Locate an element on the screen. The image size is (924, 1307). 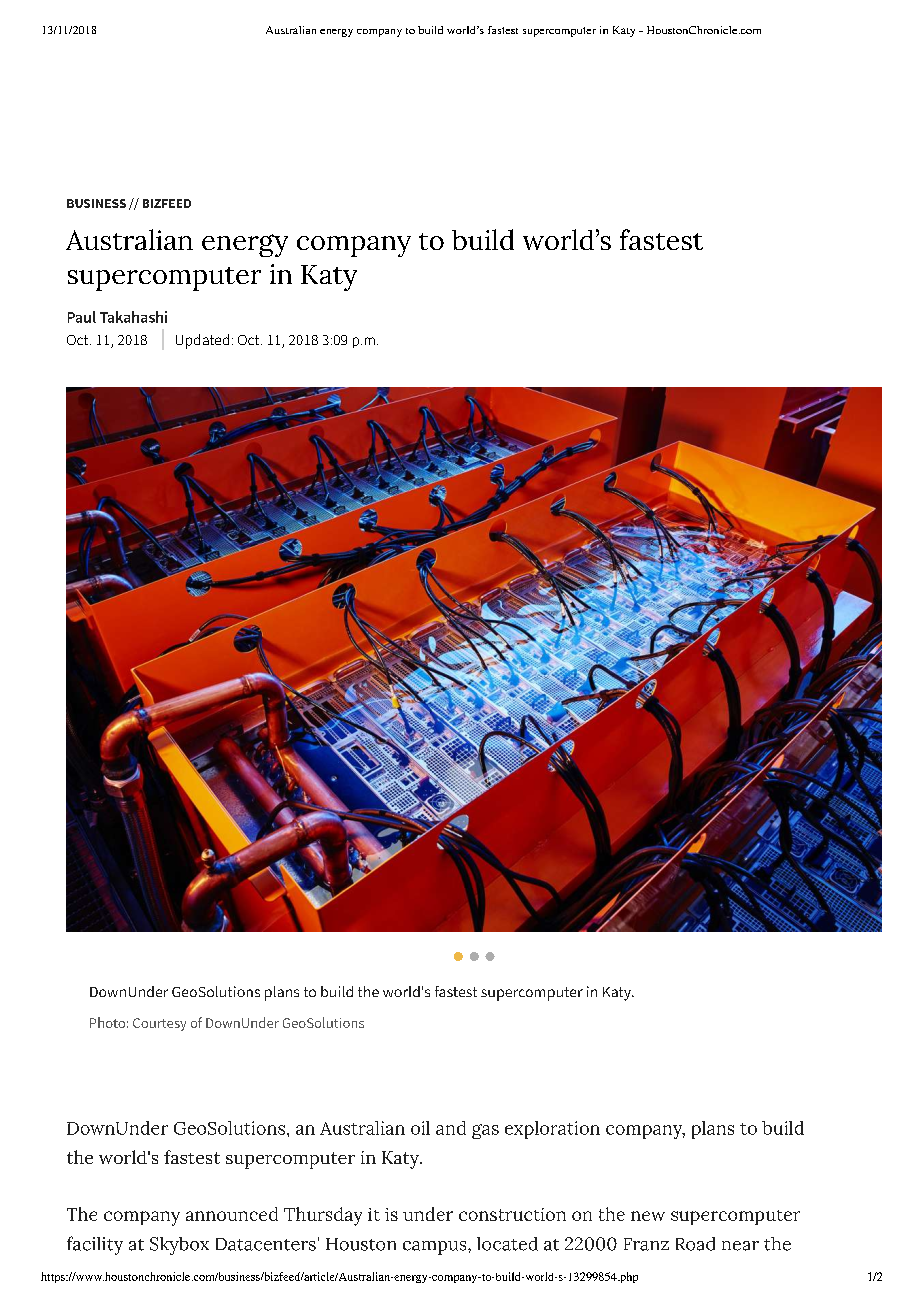
Courtesy is located at coordinates (159, 1024).
